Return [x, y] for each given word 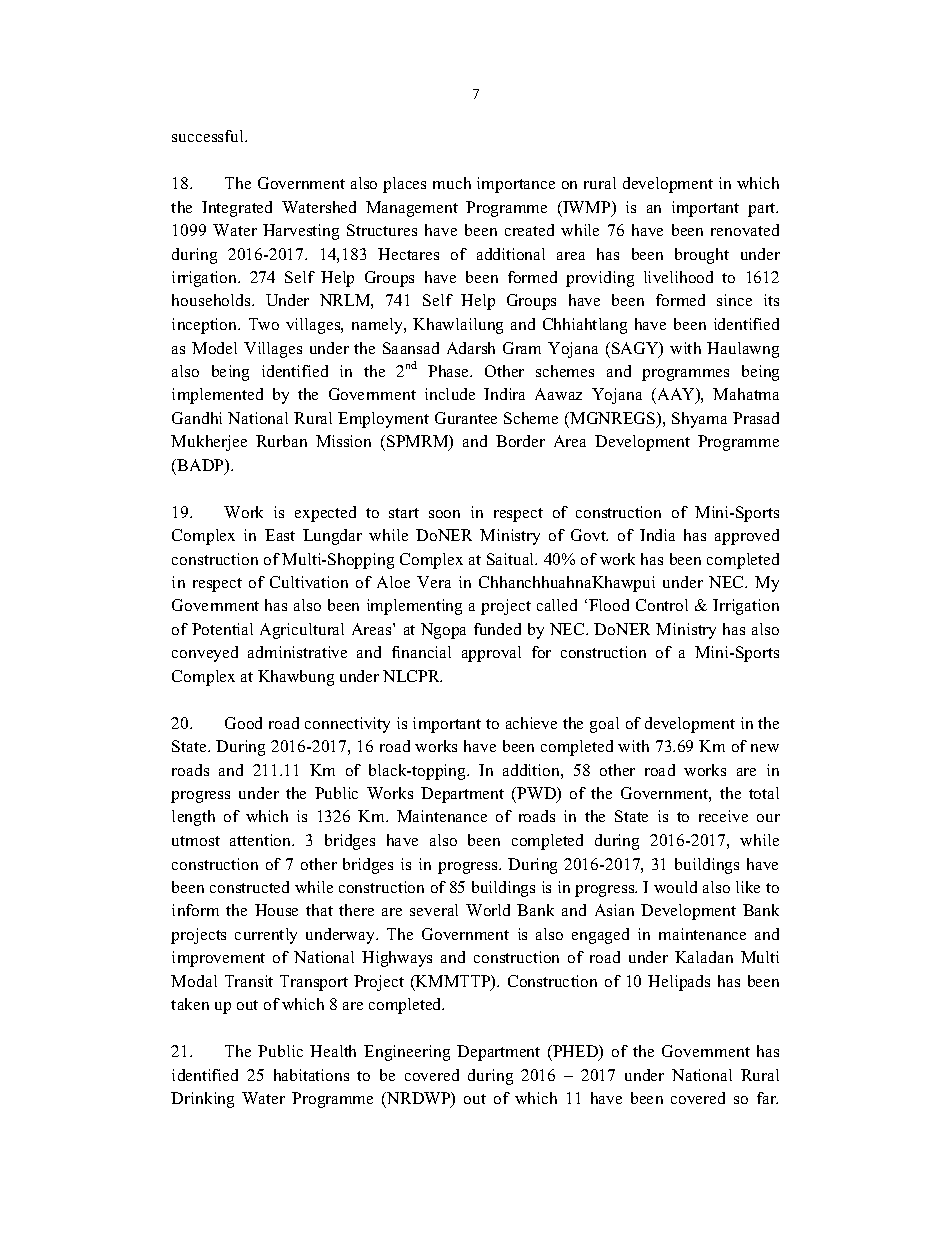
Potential [222, 629]
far [767, 1098]
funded [497, 629]
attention [262, 840]
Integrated [237, 209]
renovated [745, 230]
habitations [311, 1075]
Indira [504, 394]
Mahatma [746, 394]
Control [662, 605]
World [488, 910]
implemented [217, 396]
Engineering [407, 1053]
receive [723, 816]
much [452, 183]
